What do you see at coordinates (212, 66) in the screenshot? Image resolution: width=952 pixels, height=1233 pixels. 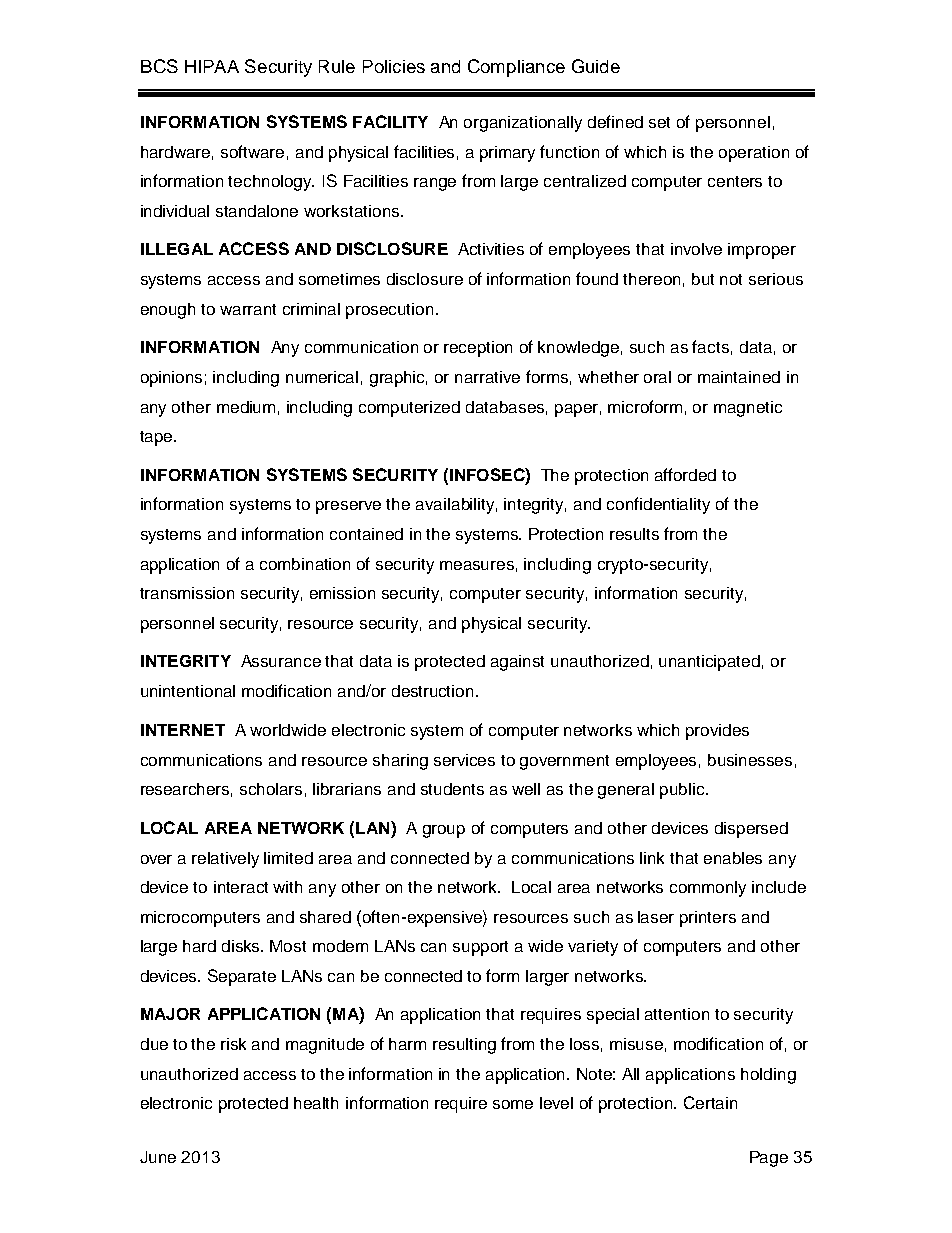 I see `HIPAA` at bounding box center [212, 66].
